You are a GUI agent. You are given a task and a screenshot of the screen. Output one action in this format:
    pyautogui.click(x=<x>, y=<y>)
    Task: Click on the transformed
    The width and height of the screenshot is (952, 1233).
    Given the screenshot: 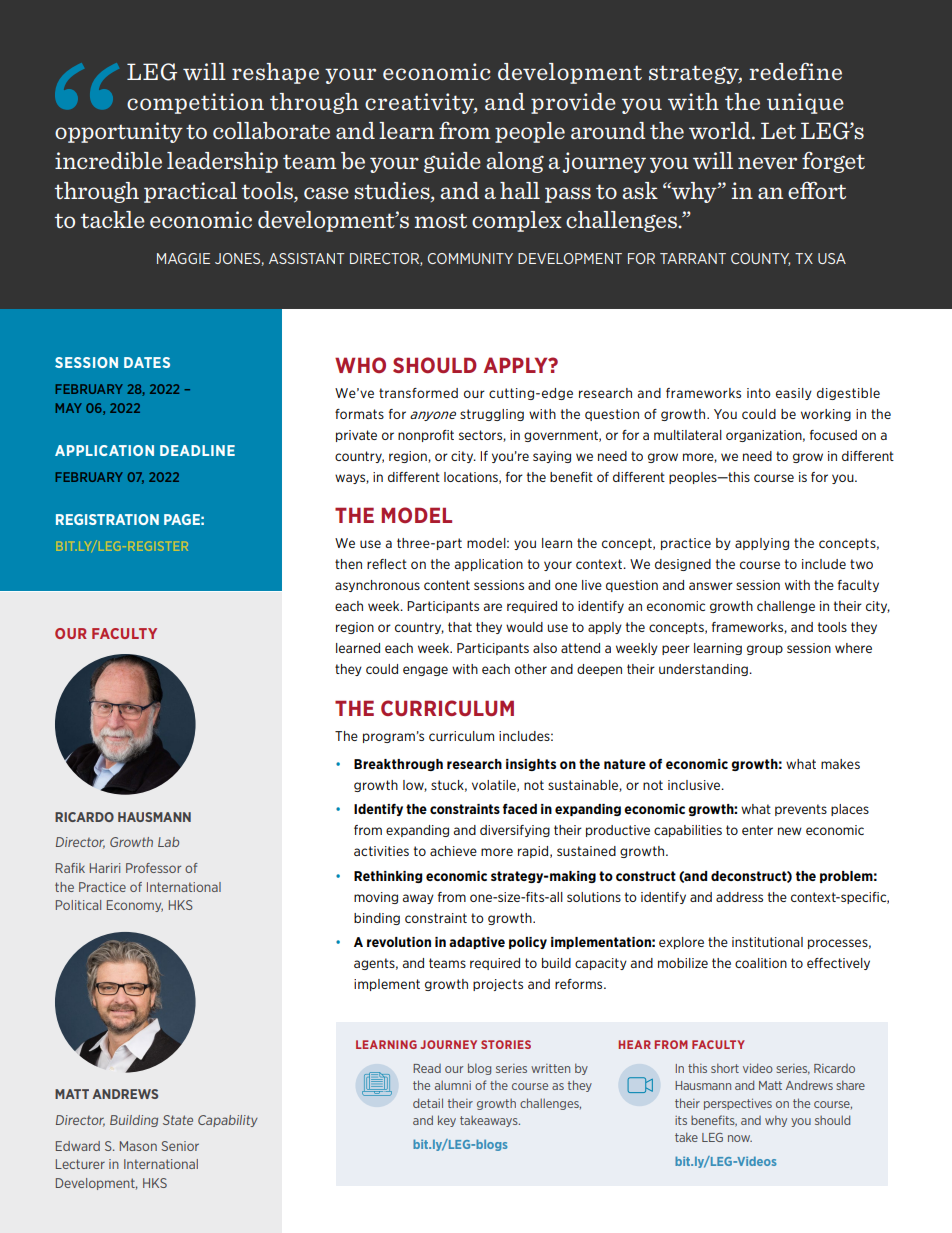 What is the action you would take?
    pyautogui.click(x=418, y=393)
